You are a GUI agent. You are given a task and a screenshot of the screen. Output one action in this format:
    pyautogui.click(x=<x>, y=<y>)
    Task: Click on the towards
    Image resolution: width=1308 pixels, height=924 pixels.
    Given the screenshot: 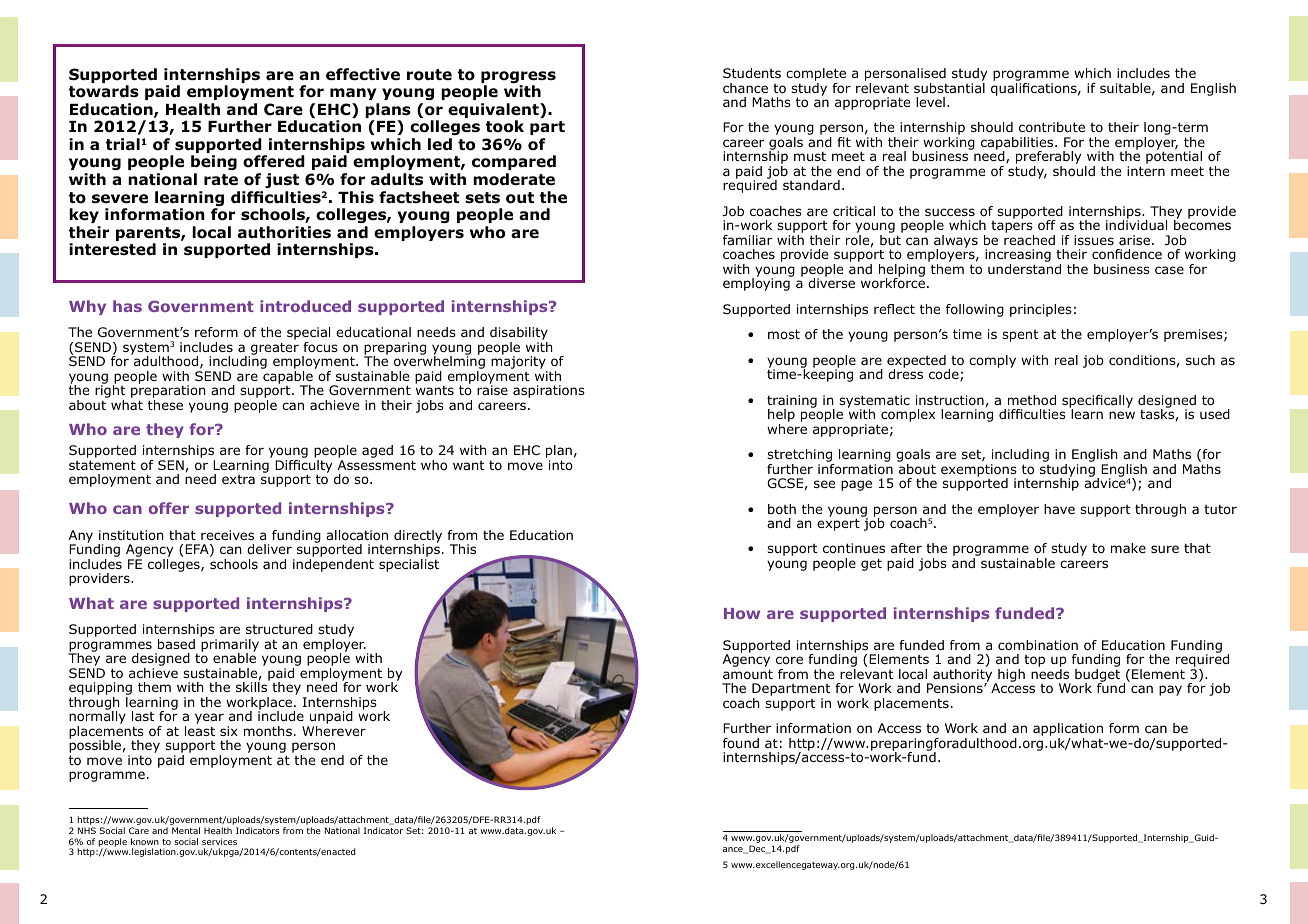 What is the action you would take?
    pyautogui.click(x=104, y=91)
